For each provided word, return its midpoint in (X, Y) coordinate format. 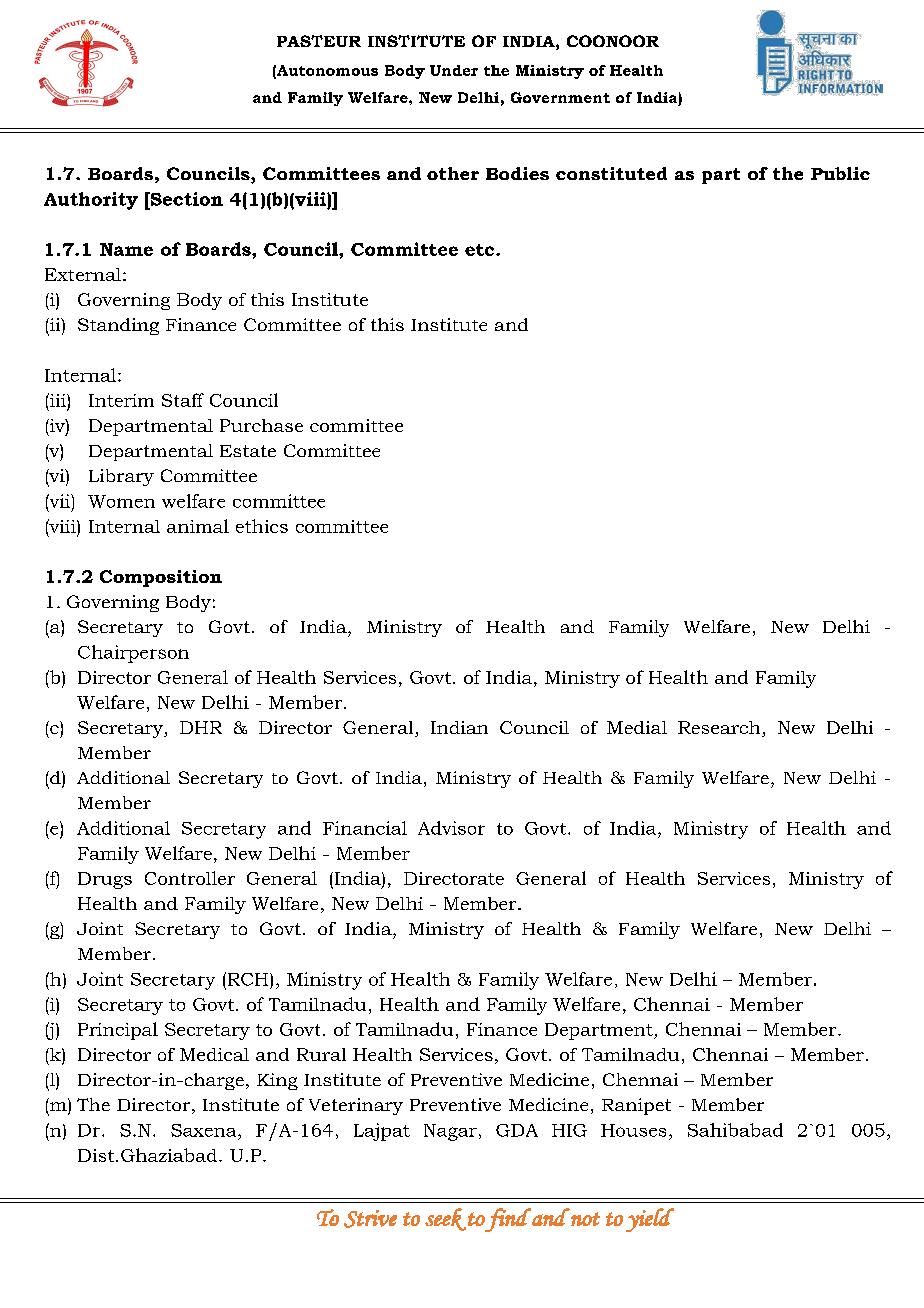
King (277, 1081)
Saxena (205, 1130)
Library (121, 477)
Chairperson (133, 654)
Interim (121, 400)
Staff (183, 400)
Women (121, 501)
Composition (161, 578)
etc (481, 250)
